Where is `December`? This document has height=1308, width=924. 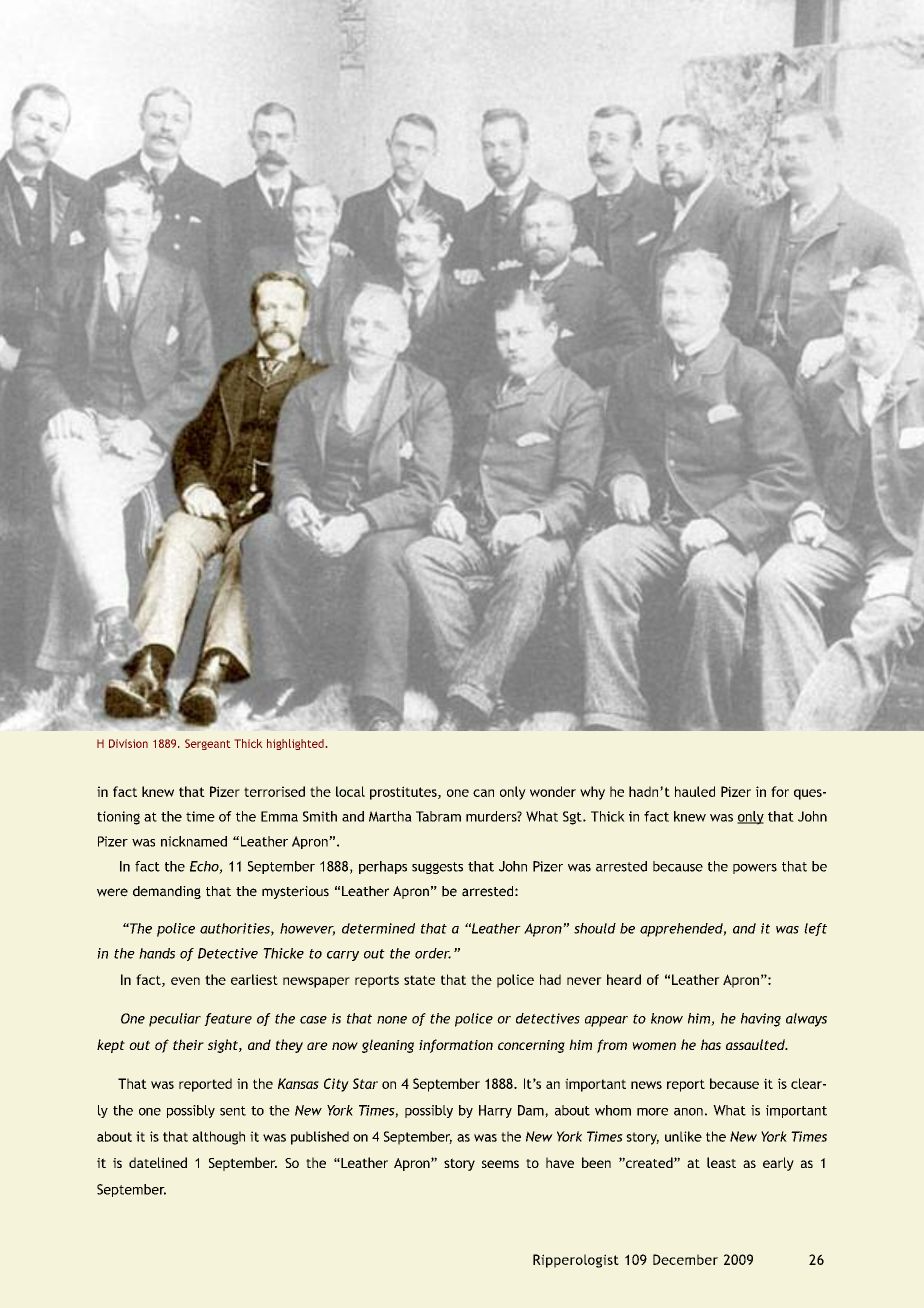 December is located at coordinates (685, 1259).
